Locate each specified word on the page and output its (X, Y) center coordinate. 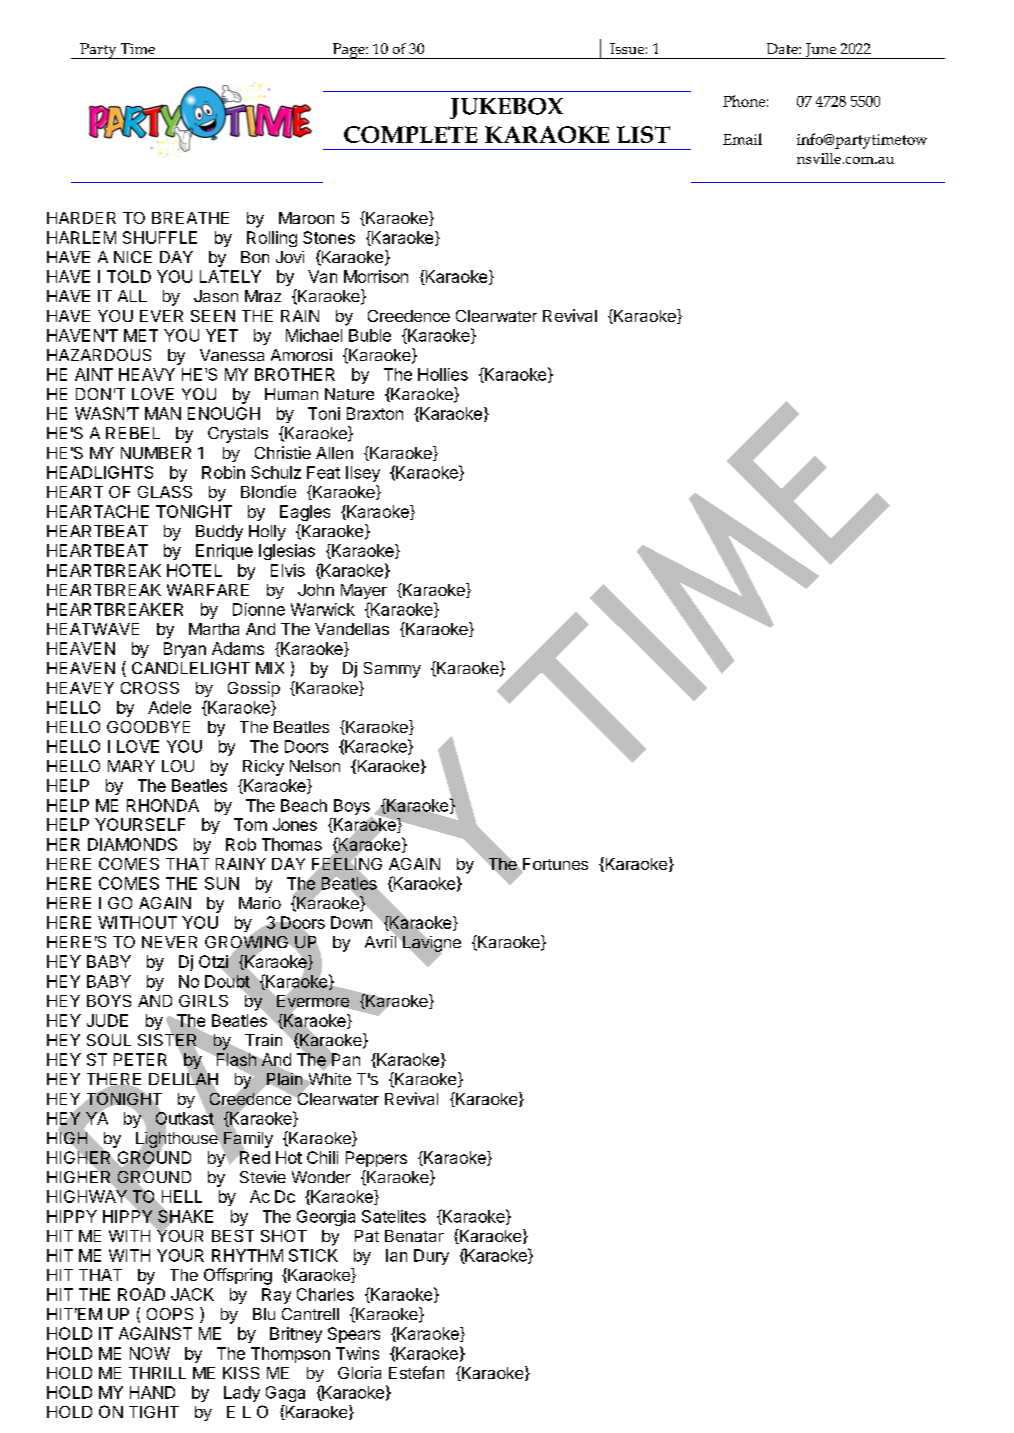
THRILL (157, 1373)
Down (351, 922)
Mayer (364, 591)
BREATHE (190, 218)
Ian (396, 1255)
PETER (140, 1059)
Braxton (375, 413)
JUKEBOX (506, 108)
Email (742, 139)
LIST (643, 134)
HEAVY (147, 374)
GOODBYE (148, 727)
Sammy (392, 670)
